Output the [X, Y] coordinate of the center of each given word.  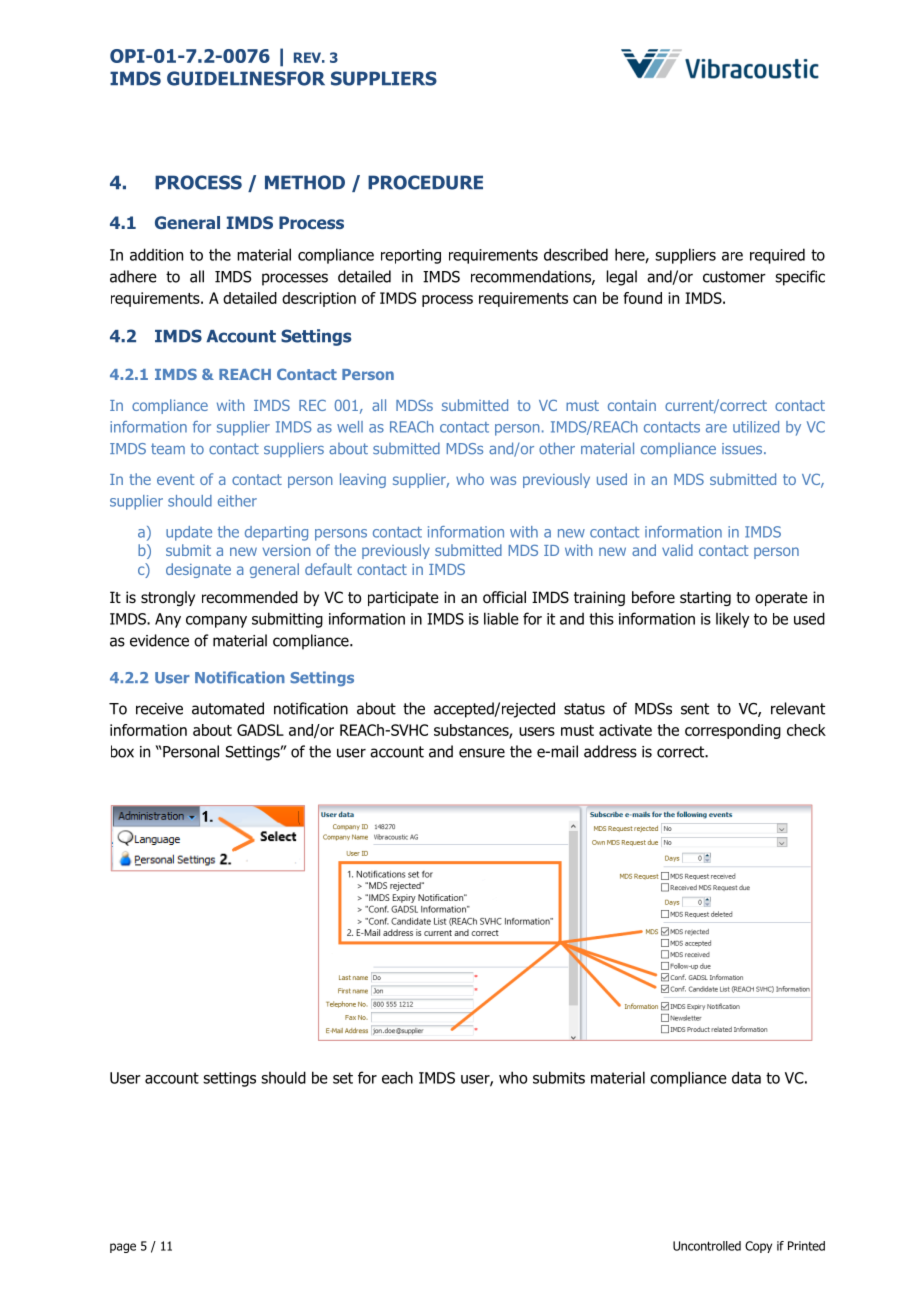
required [777, 256]
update [189, 533]
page [123, 1248]
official [504, 597]
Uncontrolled [707, 1246]
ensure [482, 753]
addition [156, 254]
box [122, 751]
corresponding [733, 731]
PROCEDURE [425, 182]
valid [677, 550]
